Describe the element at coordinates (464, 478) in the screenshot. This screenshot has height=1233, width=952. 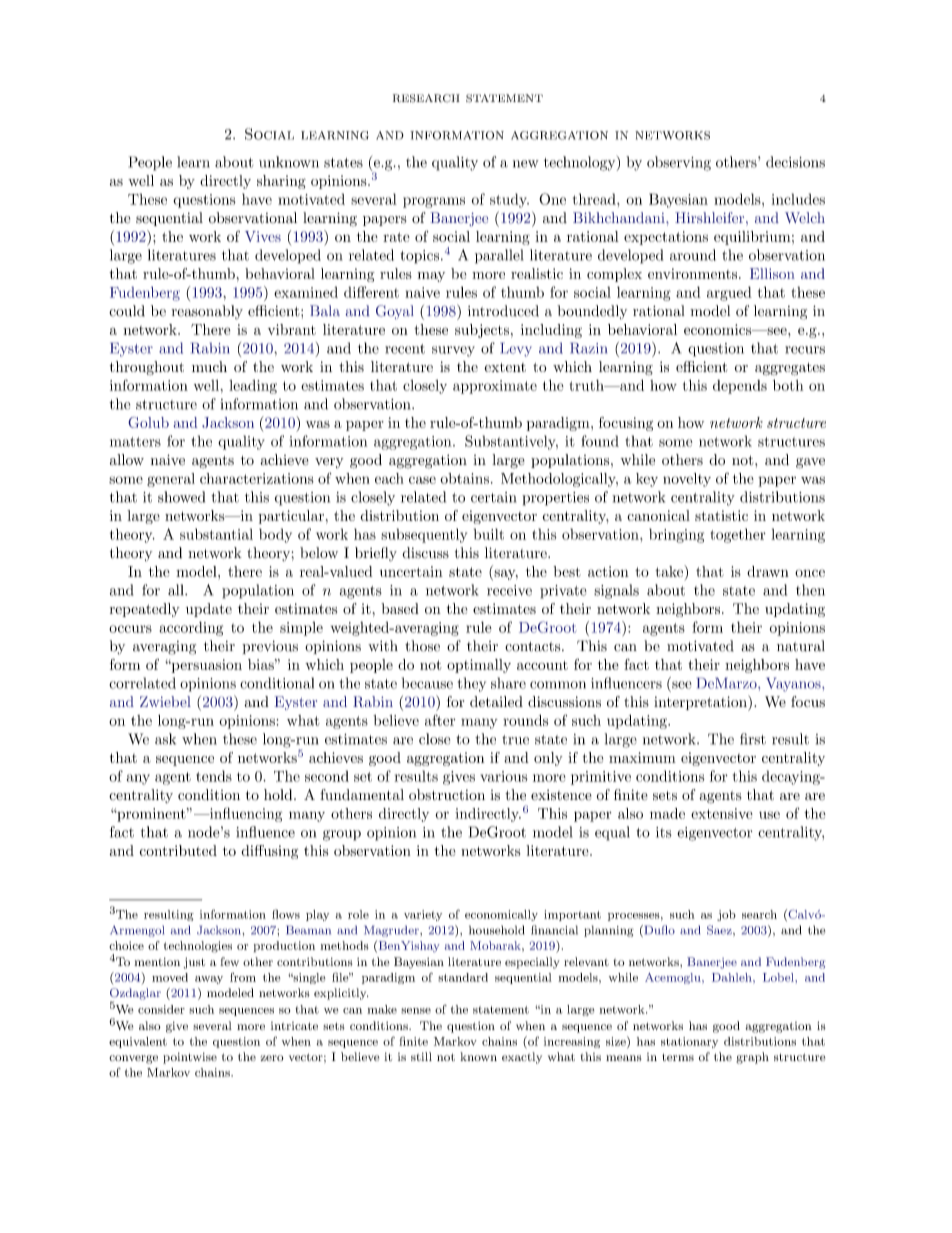
I see `obtains` at that location.
